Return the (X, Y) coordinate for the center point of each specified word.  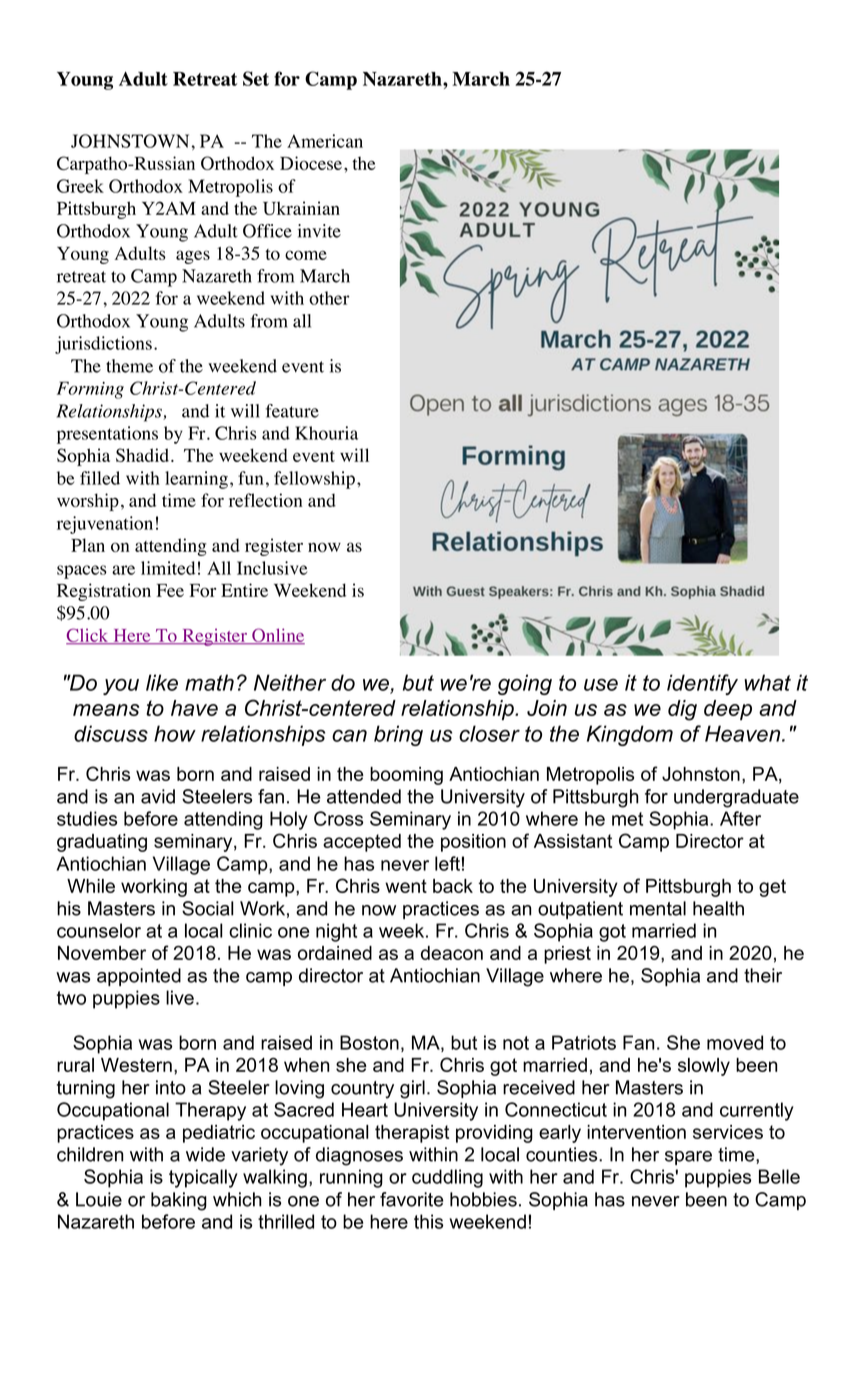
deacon (452, 953)
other (329, 298)
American (325, 141)
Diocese (312, 163)
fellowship (316, 480)
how (175, 733)
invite (319, 231)
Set (256, 78)
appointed (139, 977)
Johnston (701, 774)
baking (179, 1201)
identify (702, 684)
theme (129, 366)
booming (406, 776)
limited (168, 568)
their (763, 975)
